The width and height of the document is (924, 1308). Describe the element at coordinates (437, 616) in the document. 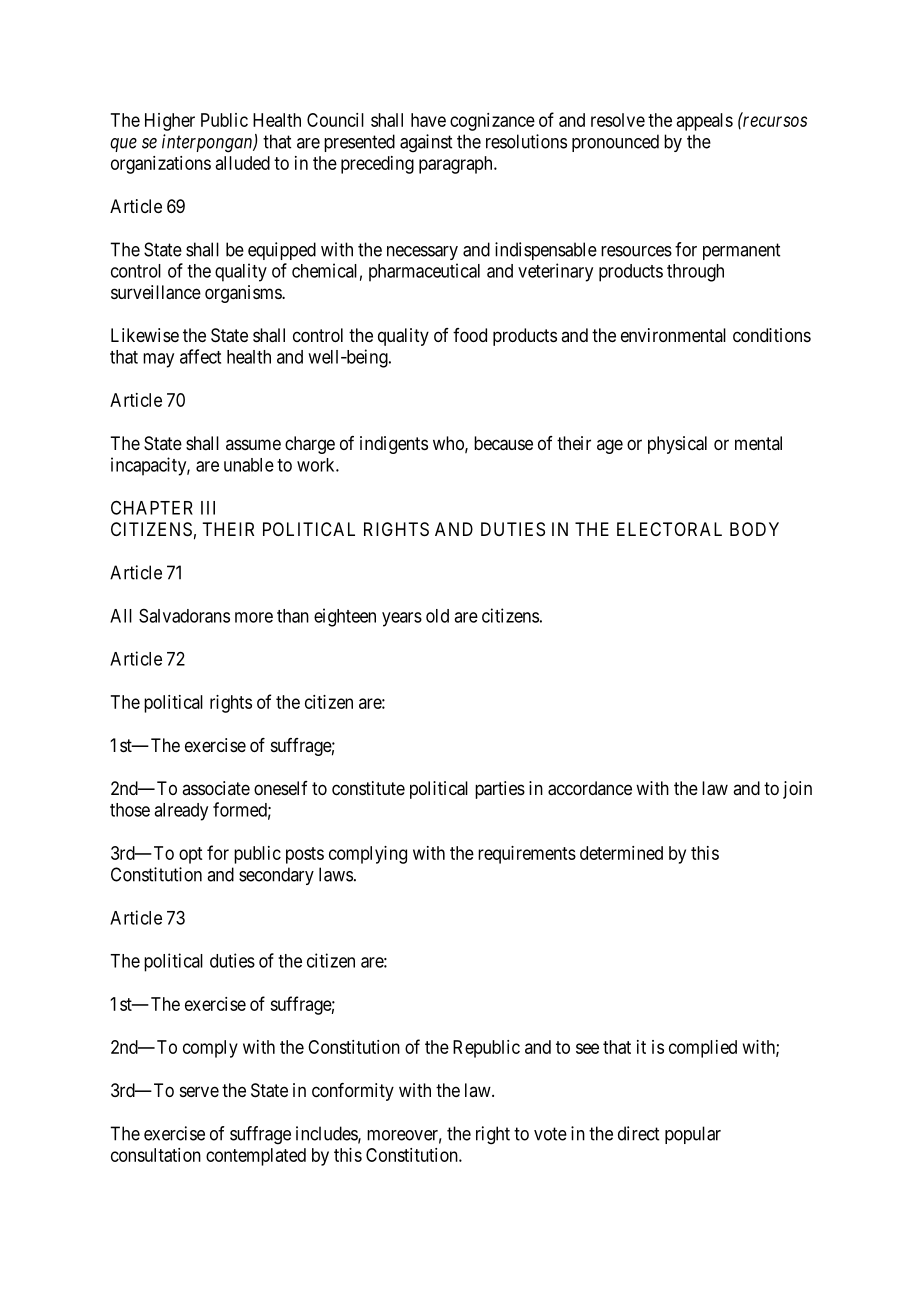

I see `old` at that location.
